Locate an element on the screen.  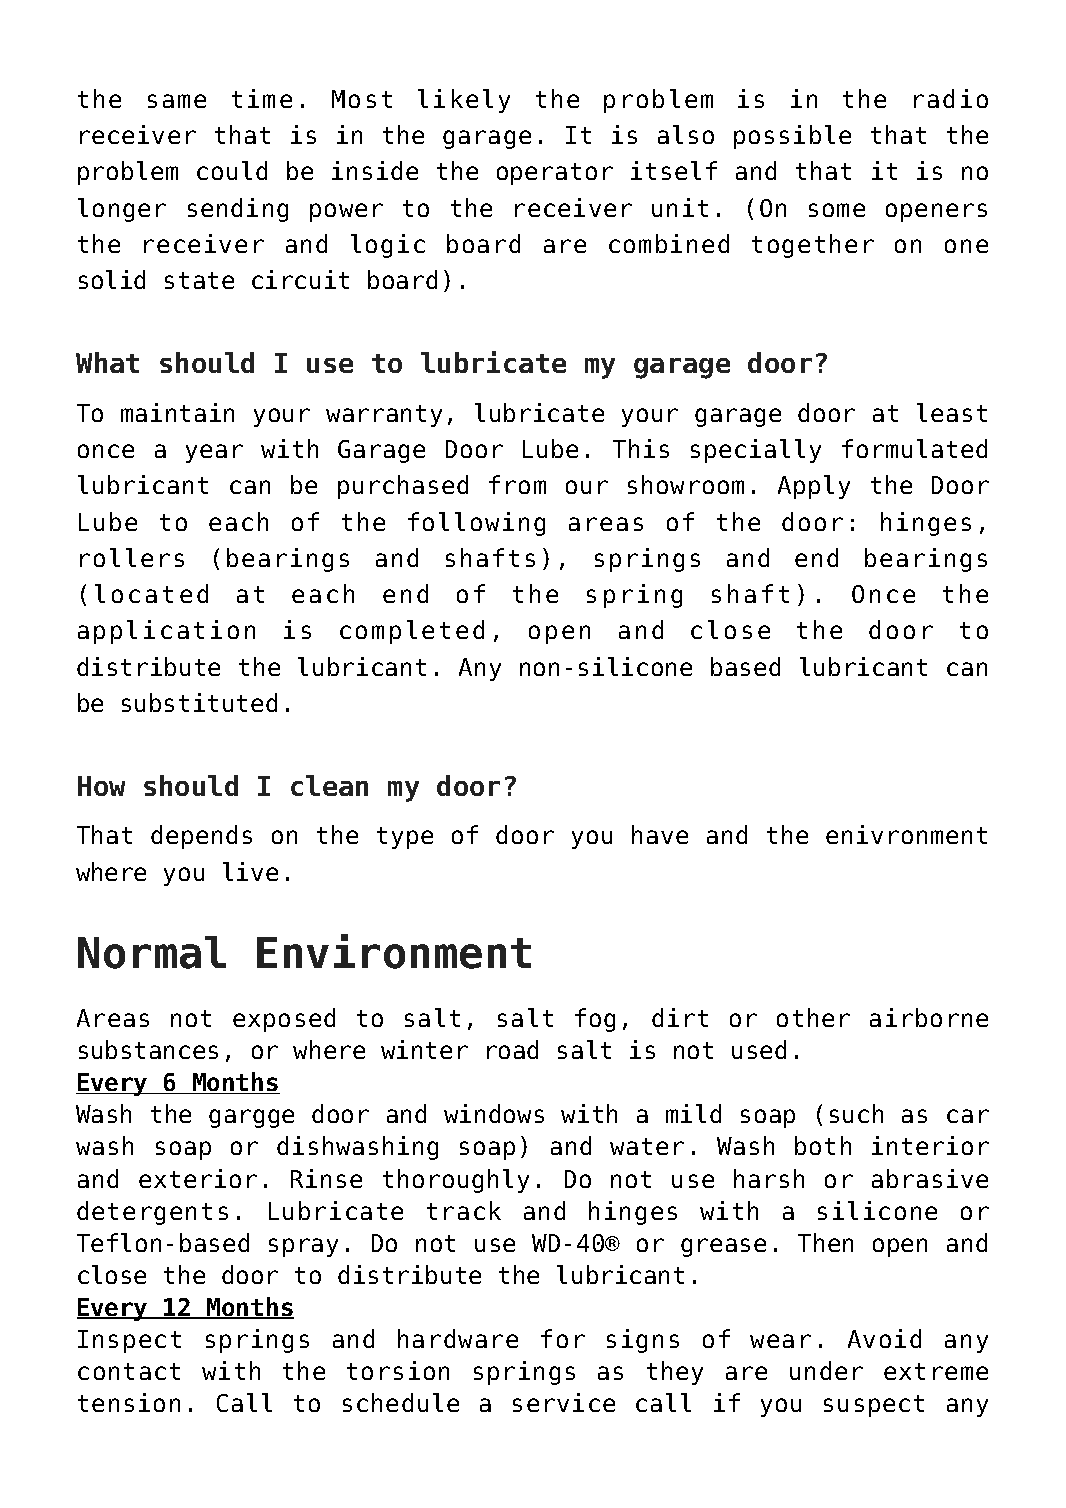
such is located at coordinates (856, 1113).
